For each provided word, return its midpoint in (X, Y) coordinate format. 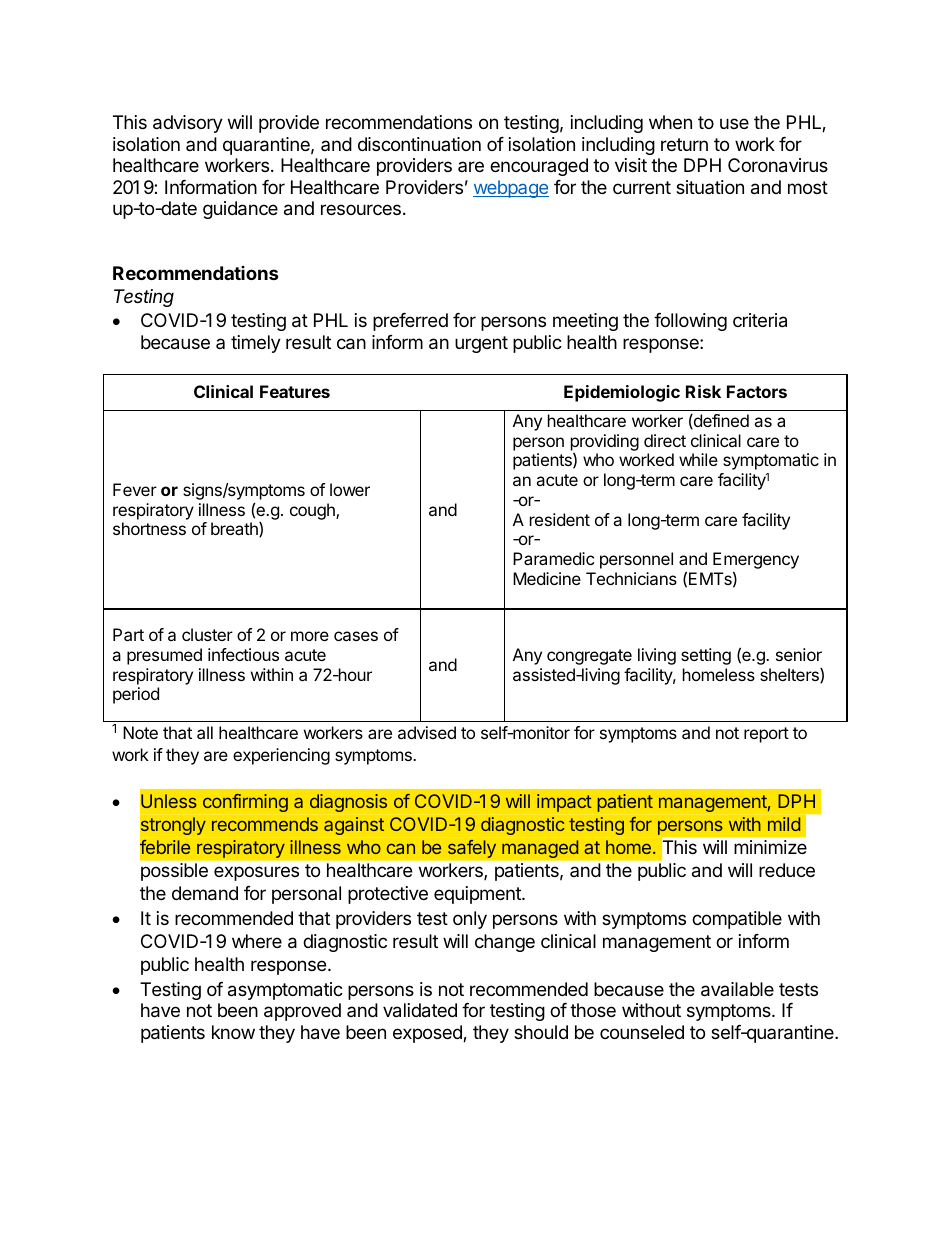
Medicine (547, 578)
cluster (207, 634)
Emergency (756, 562)
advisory (188, 124)
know (233, 1032)
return (684, 144)
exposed (428, 1034)
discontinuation (419, 144)
